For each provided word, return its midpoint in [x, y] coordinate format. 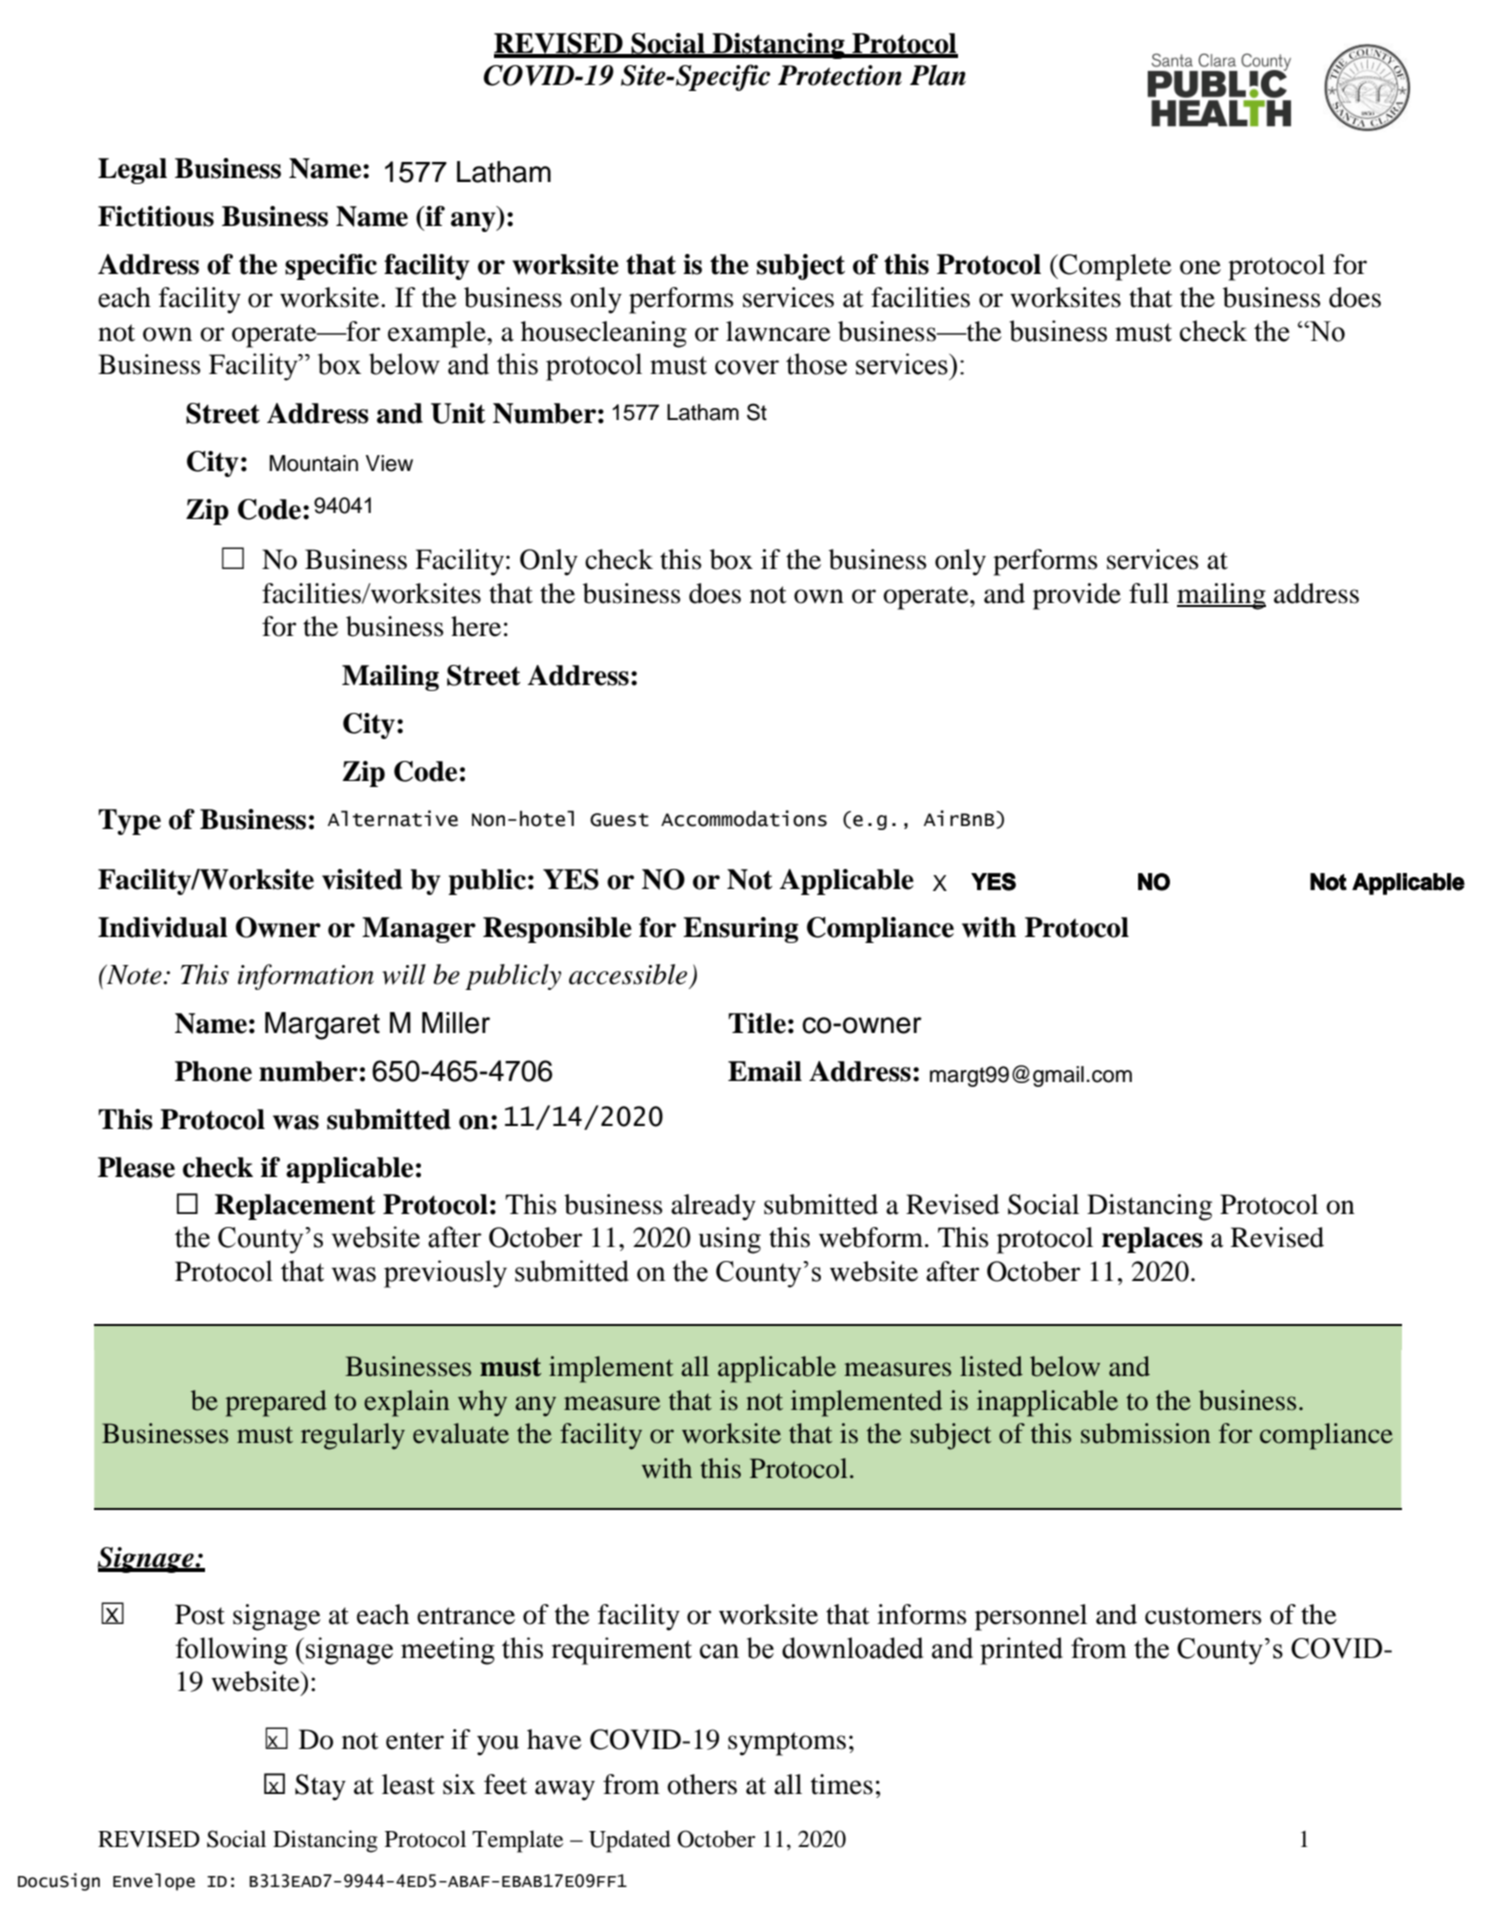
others [702, 1784]
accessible [628, 974]
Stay [320, 1787]
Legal [132, 171]
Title [757, 1023]
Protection [840, 75]
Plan [938, 75]
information [306, 977]
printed [1021, 1651]
